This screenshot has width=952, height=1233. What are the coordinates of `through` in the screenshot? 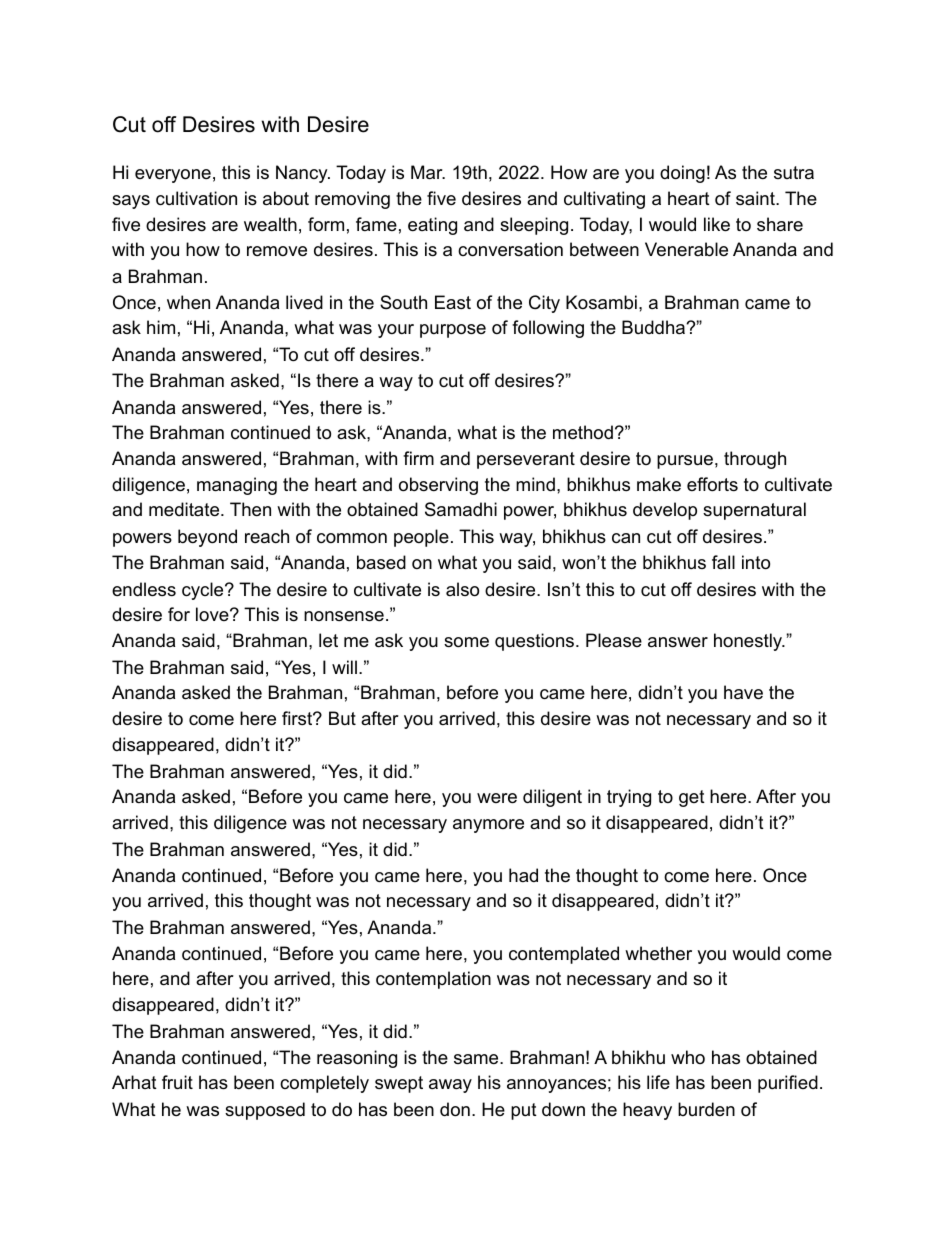 It's located at (755, 460).
